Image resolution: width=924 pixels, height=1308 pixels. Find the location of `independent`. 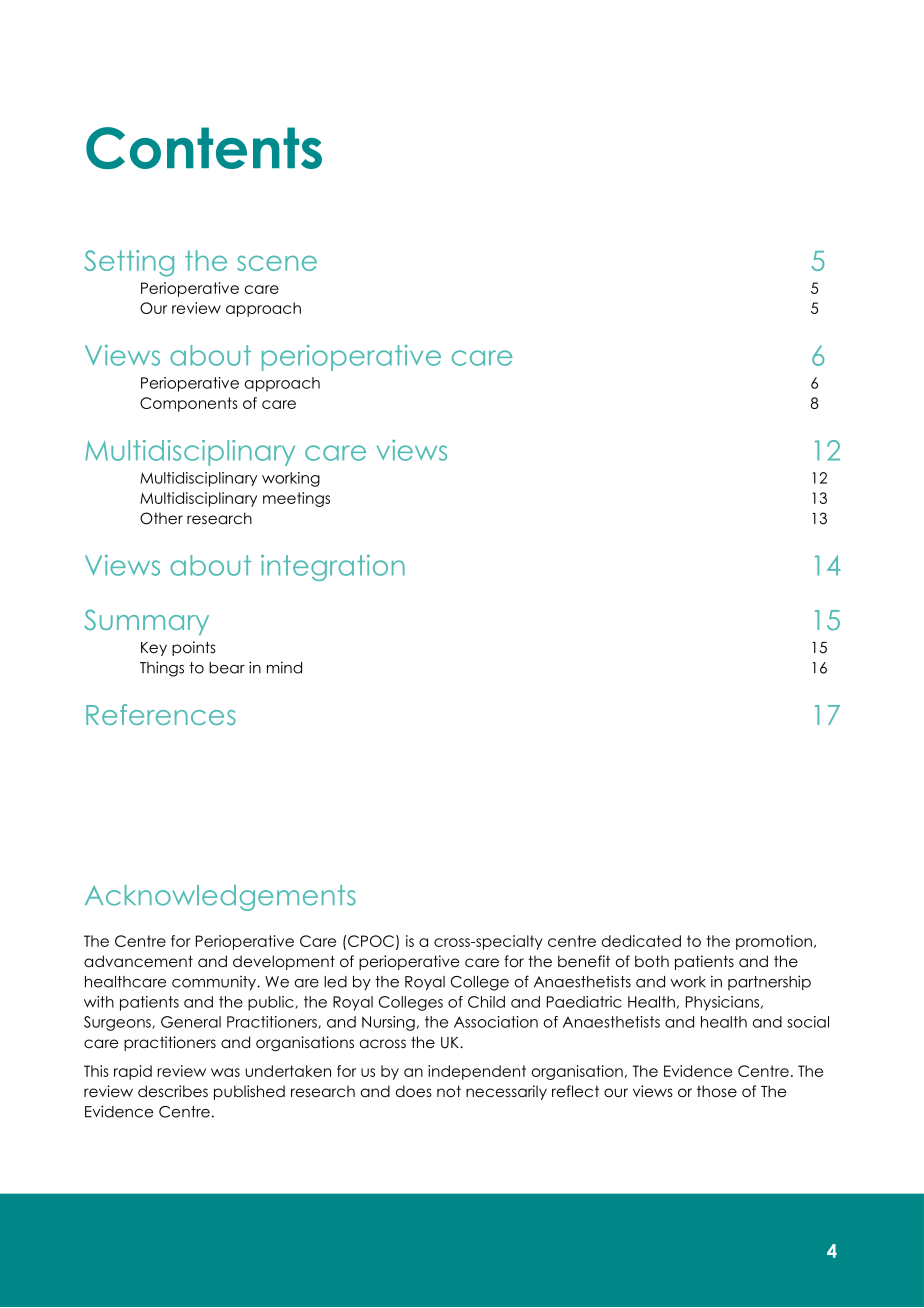

independent is located at coordinates (477, 1072).
